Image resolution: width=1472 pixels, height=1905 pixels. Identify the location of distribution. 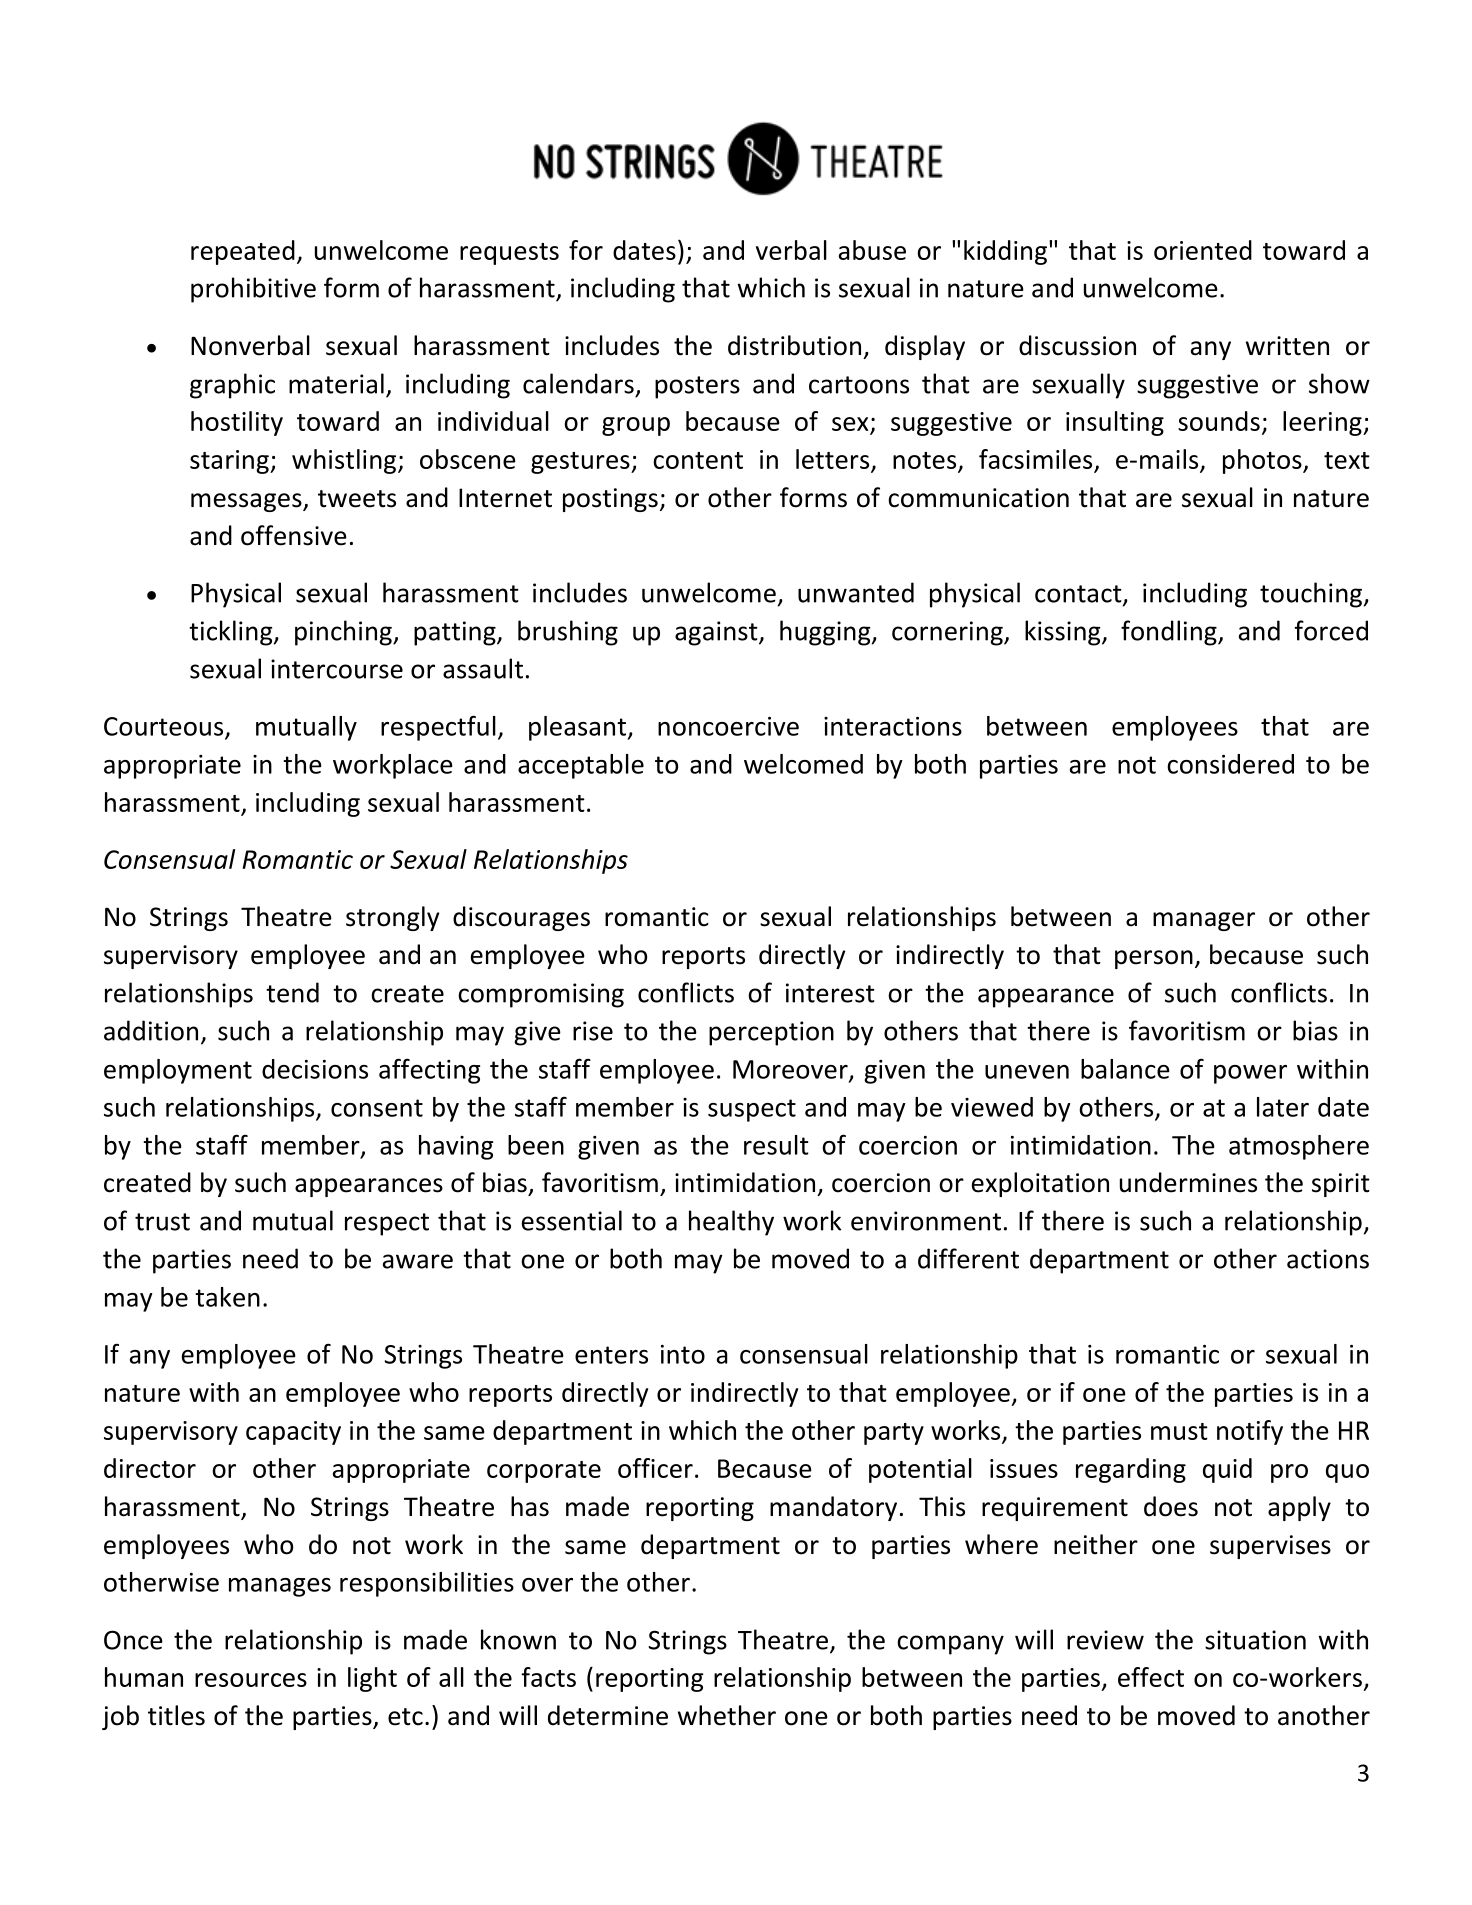
(794, 345).
